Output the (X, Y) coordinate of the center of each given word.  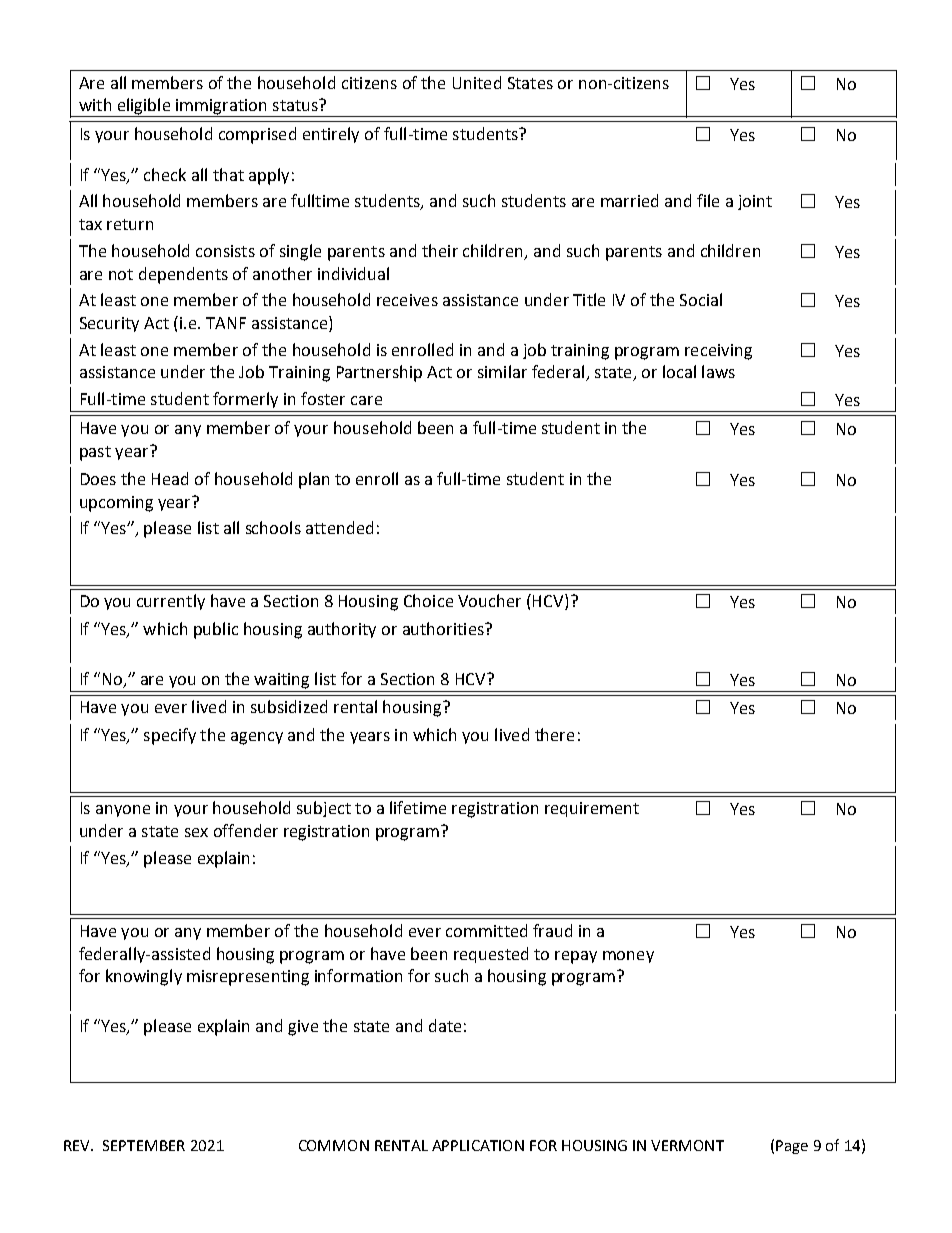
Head (170, 478)
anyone (123, 811)
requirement (592, 809)
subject (324, 809)
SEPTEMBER (144, 1145)
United (477, 82)
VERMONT (687, 1145)
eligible (144, 107)
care (366, 400)
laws (718, 371)
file (708, 200)
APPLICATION (478, 1145)
